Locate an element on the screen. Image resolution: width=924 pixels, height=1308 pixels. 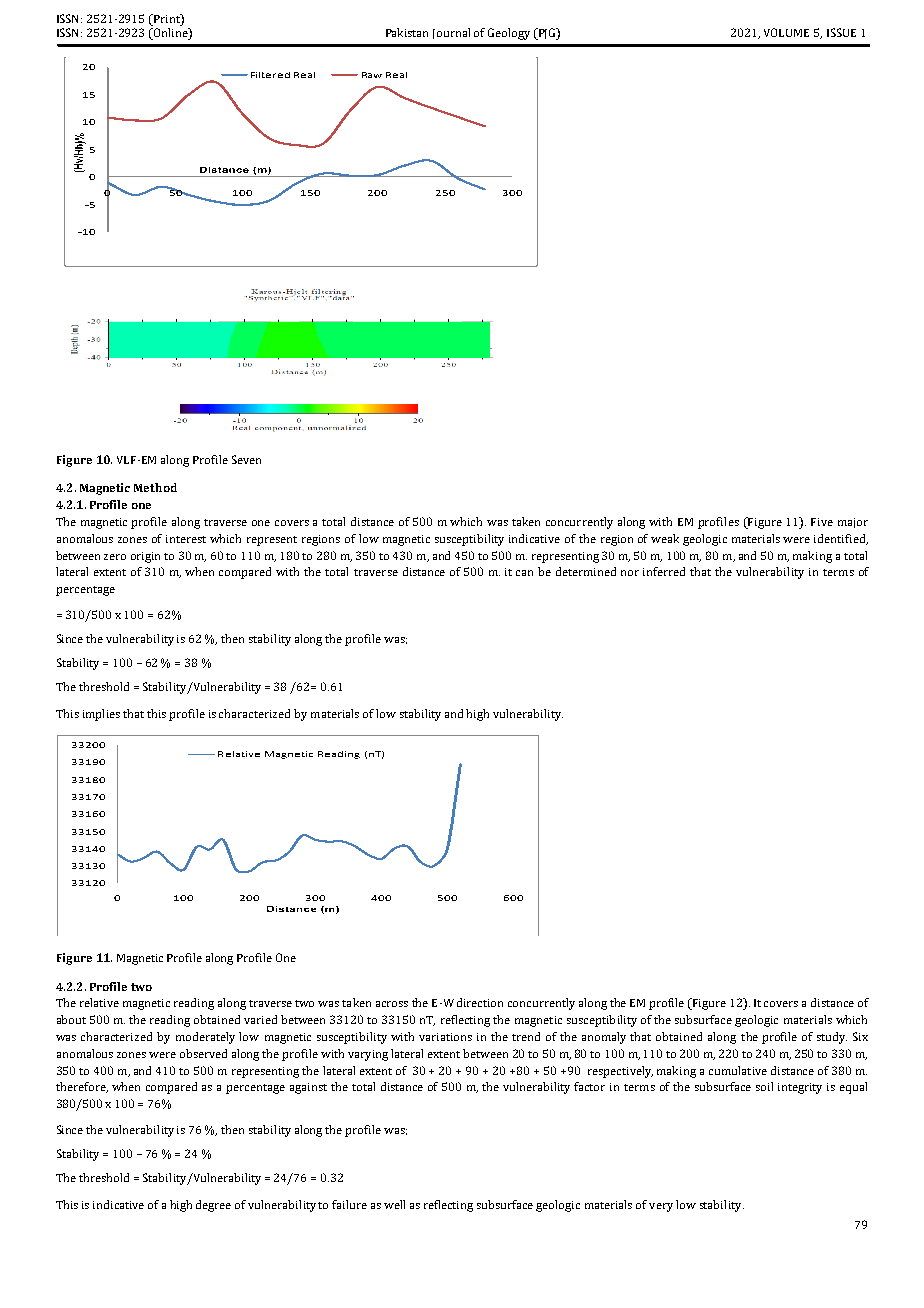
can is located at coordinates (524, 573).
